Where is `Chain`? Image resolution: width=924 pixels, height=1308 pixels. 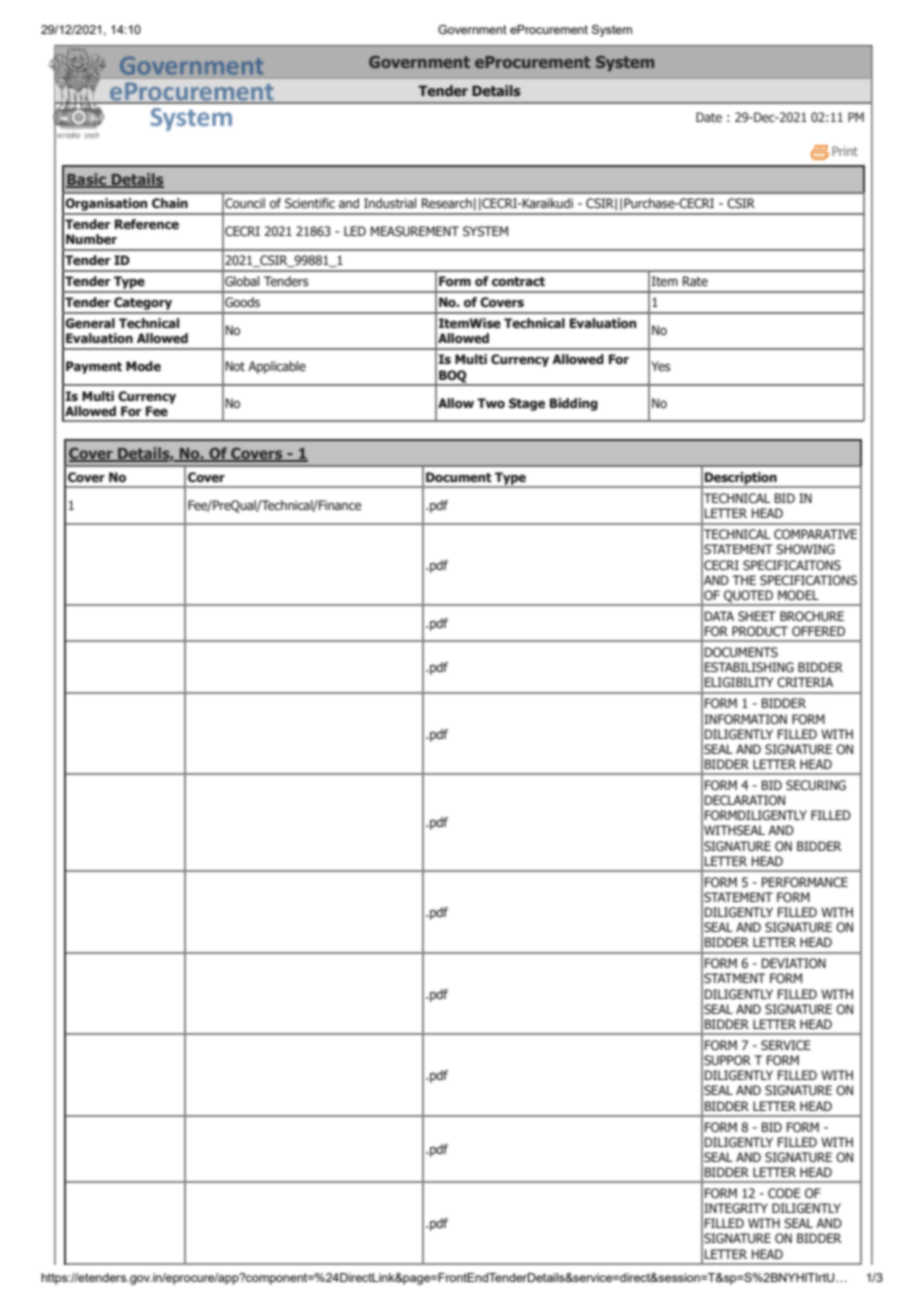 Chain is located at coordinates (170, 203).
